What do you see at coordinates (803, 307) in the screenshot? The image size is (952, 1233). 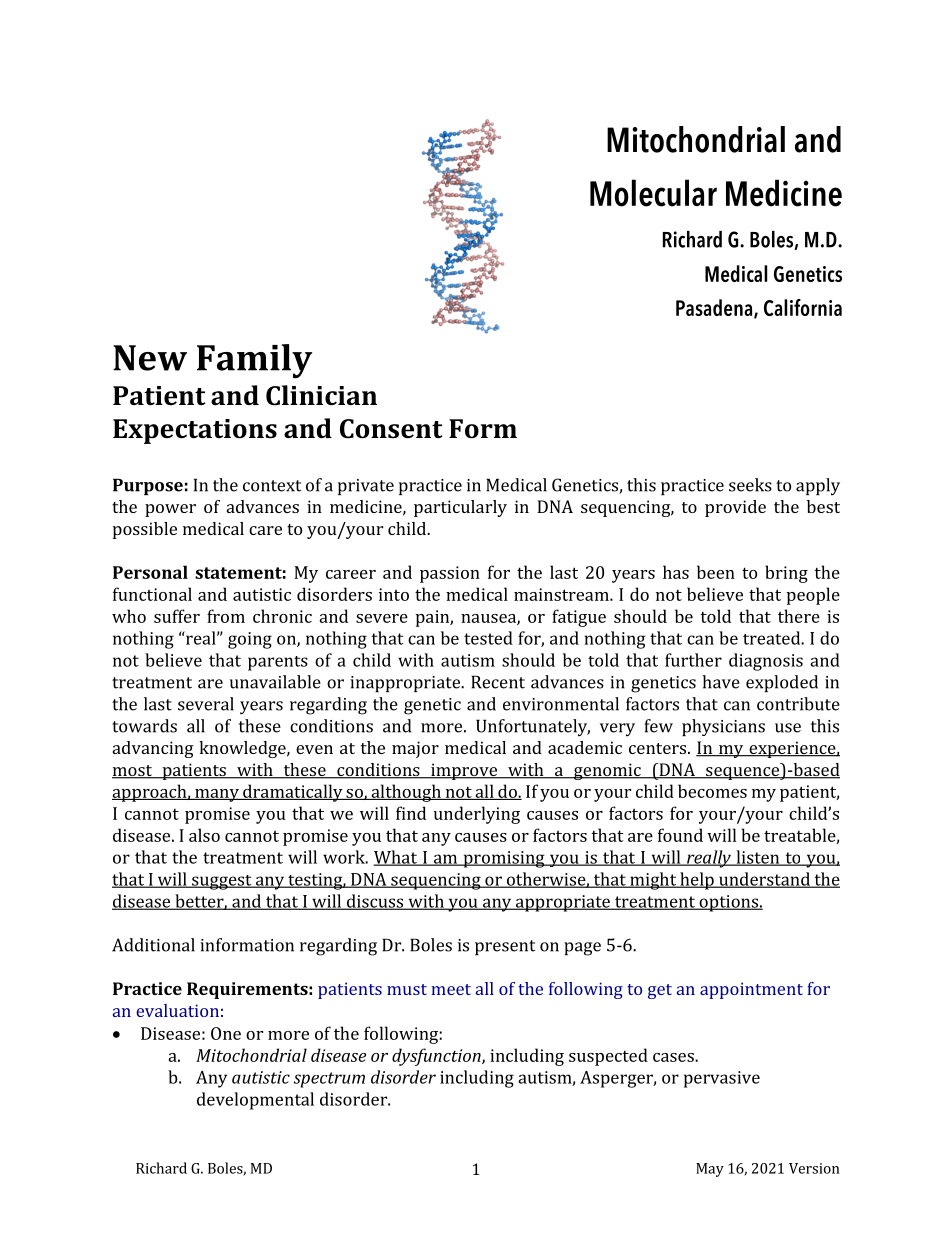 I see `California` at bounding box center [803, 307].
